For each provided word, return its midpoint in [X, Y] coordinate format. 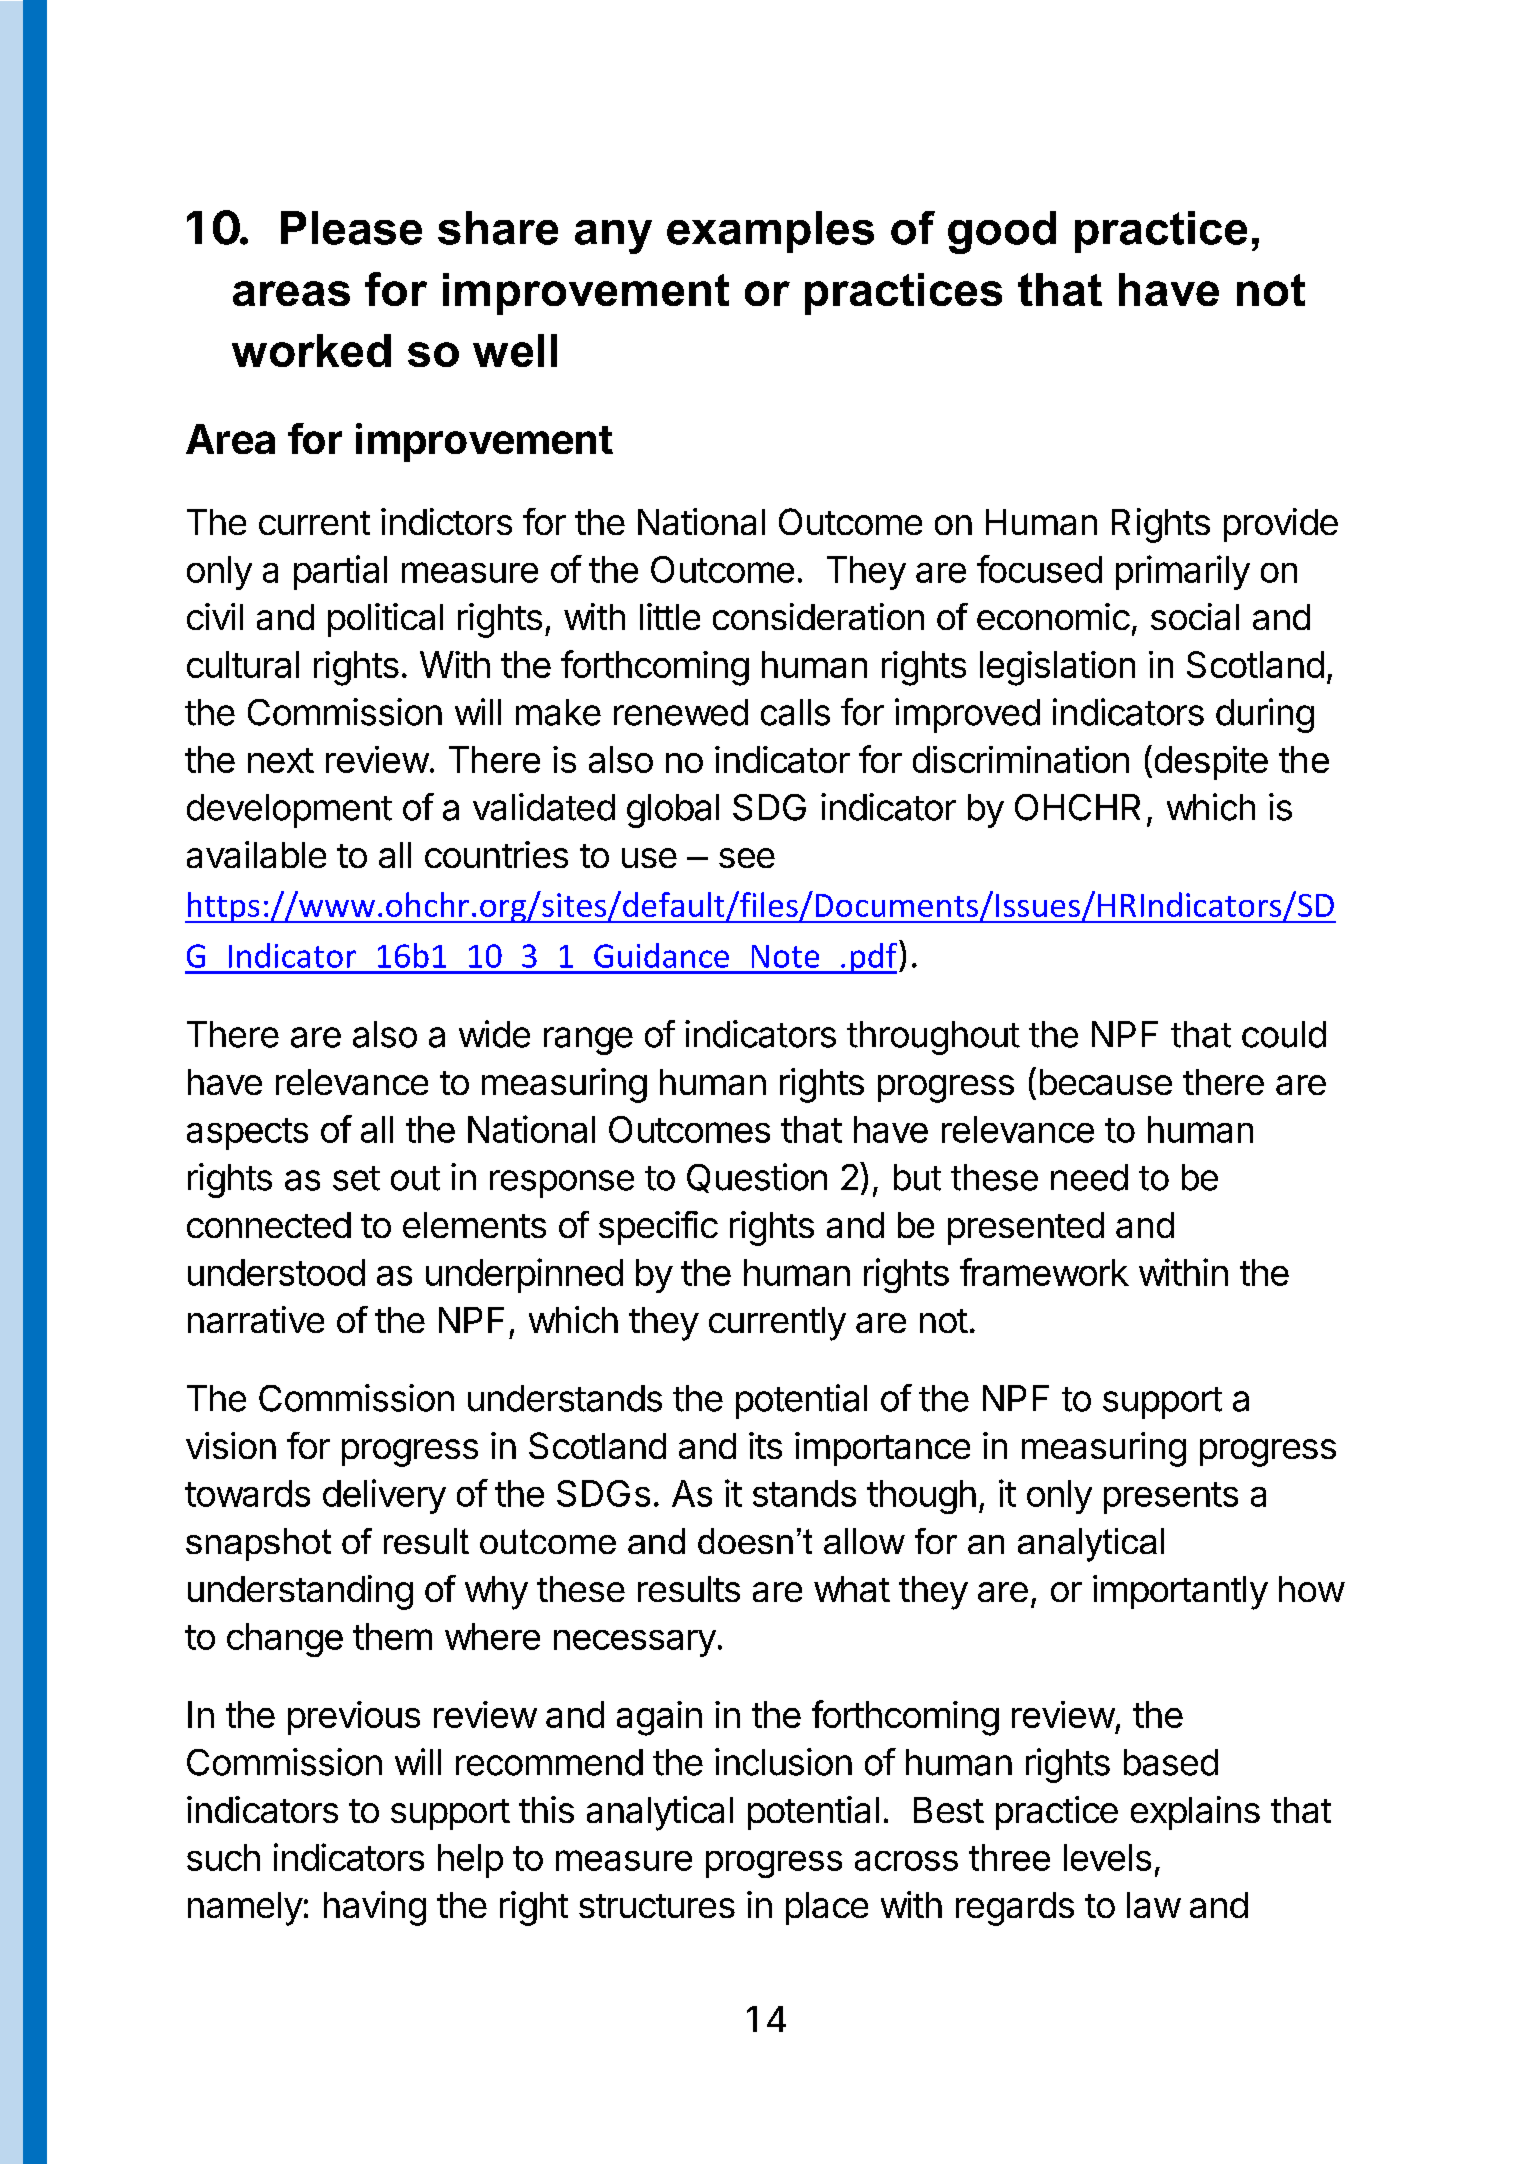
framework [1044, 1272]
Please [351, 228]
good [1002, 232]
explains [1195, 1813]
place [827, 1908]
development [289, 811]
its [765, 1445]
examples [770, 232]
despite [1211, 763]
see [747, 858]
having [375, 1908]
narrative [256, 1319]
